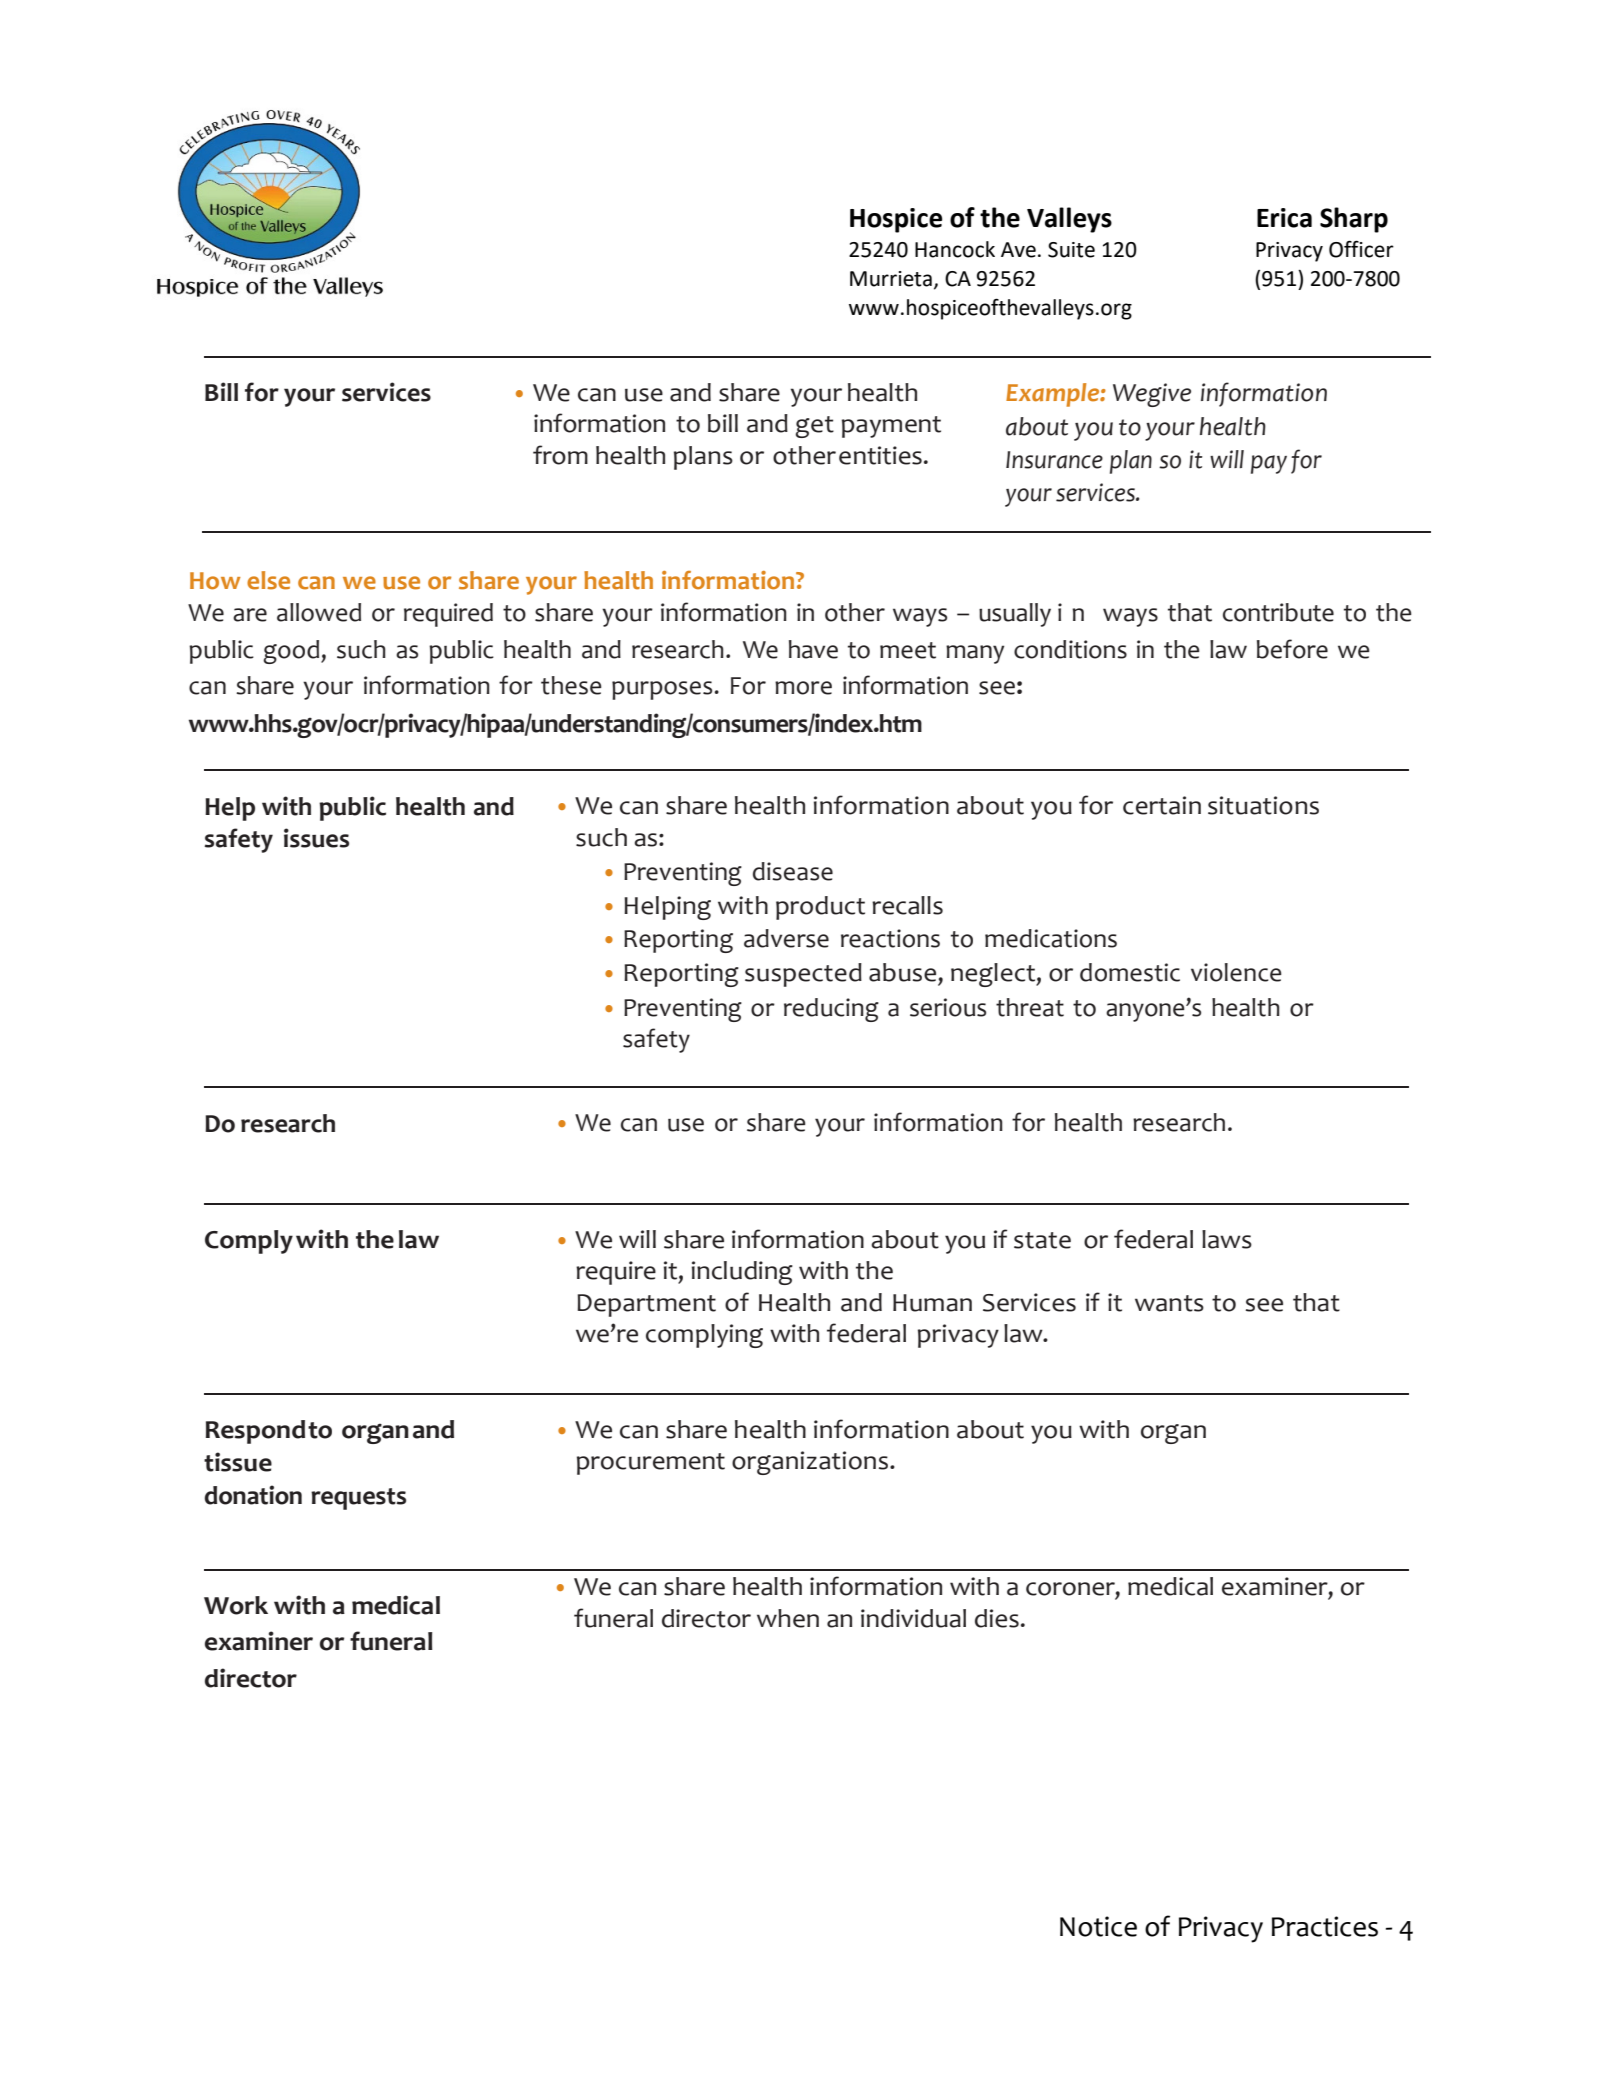 The height and width of the screenshot is (2074, 1603). Describe the element at coordinates (646, 1305) in the screenshot. I see `Department` at that location.
